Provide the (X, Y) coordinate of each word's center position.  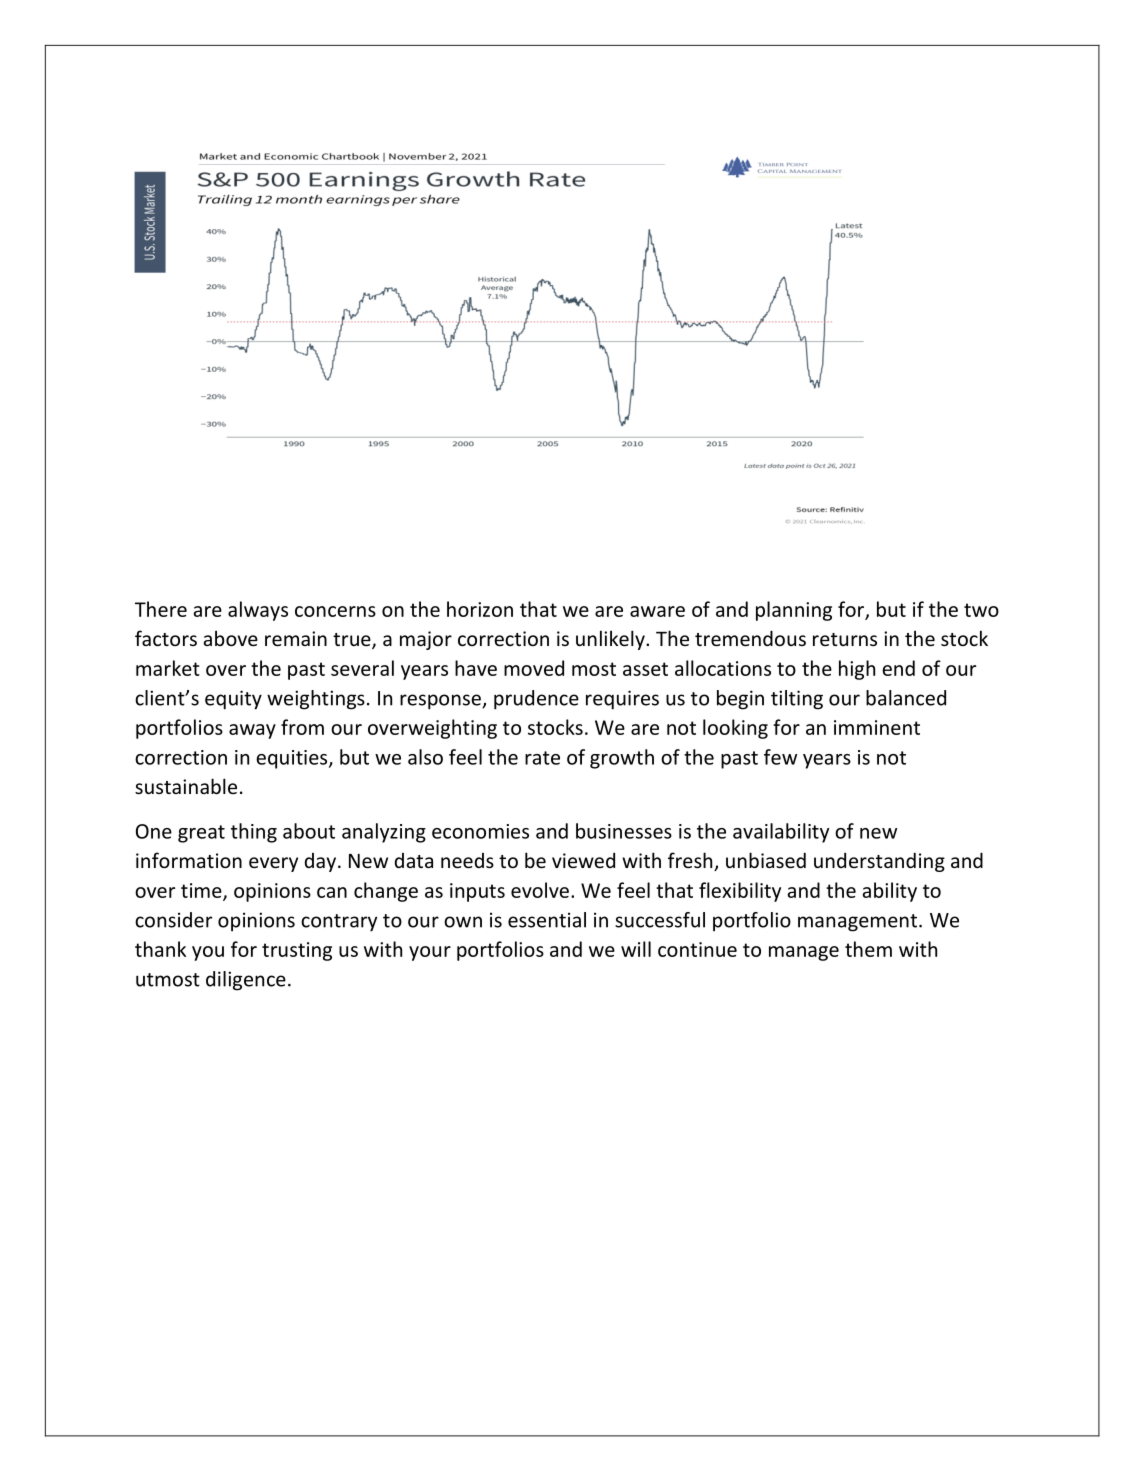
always (258, 611)
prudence (536, 700)
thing (254, 833)
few (780, 757)
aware (657, 611)
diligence (246, 981)
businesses (624, 831)
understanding (879, 862)
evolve (540, 890)
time (202, 891)
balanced (906, 698)
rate (542, 758)
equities (293, 759)
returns (845, 639)
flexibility (740, 892)
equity (233, 700)
